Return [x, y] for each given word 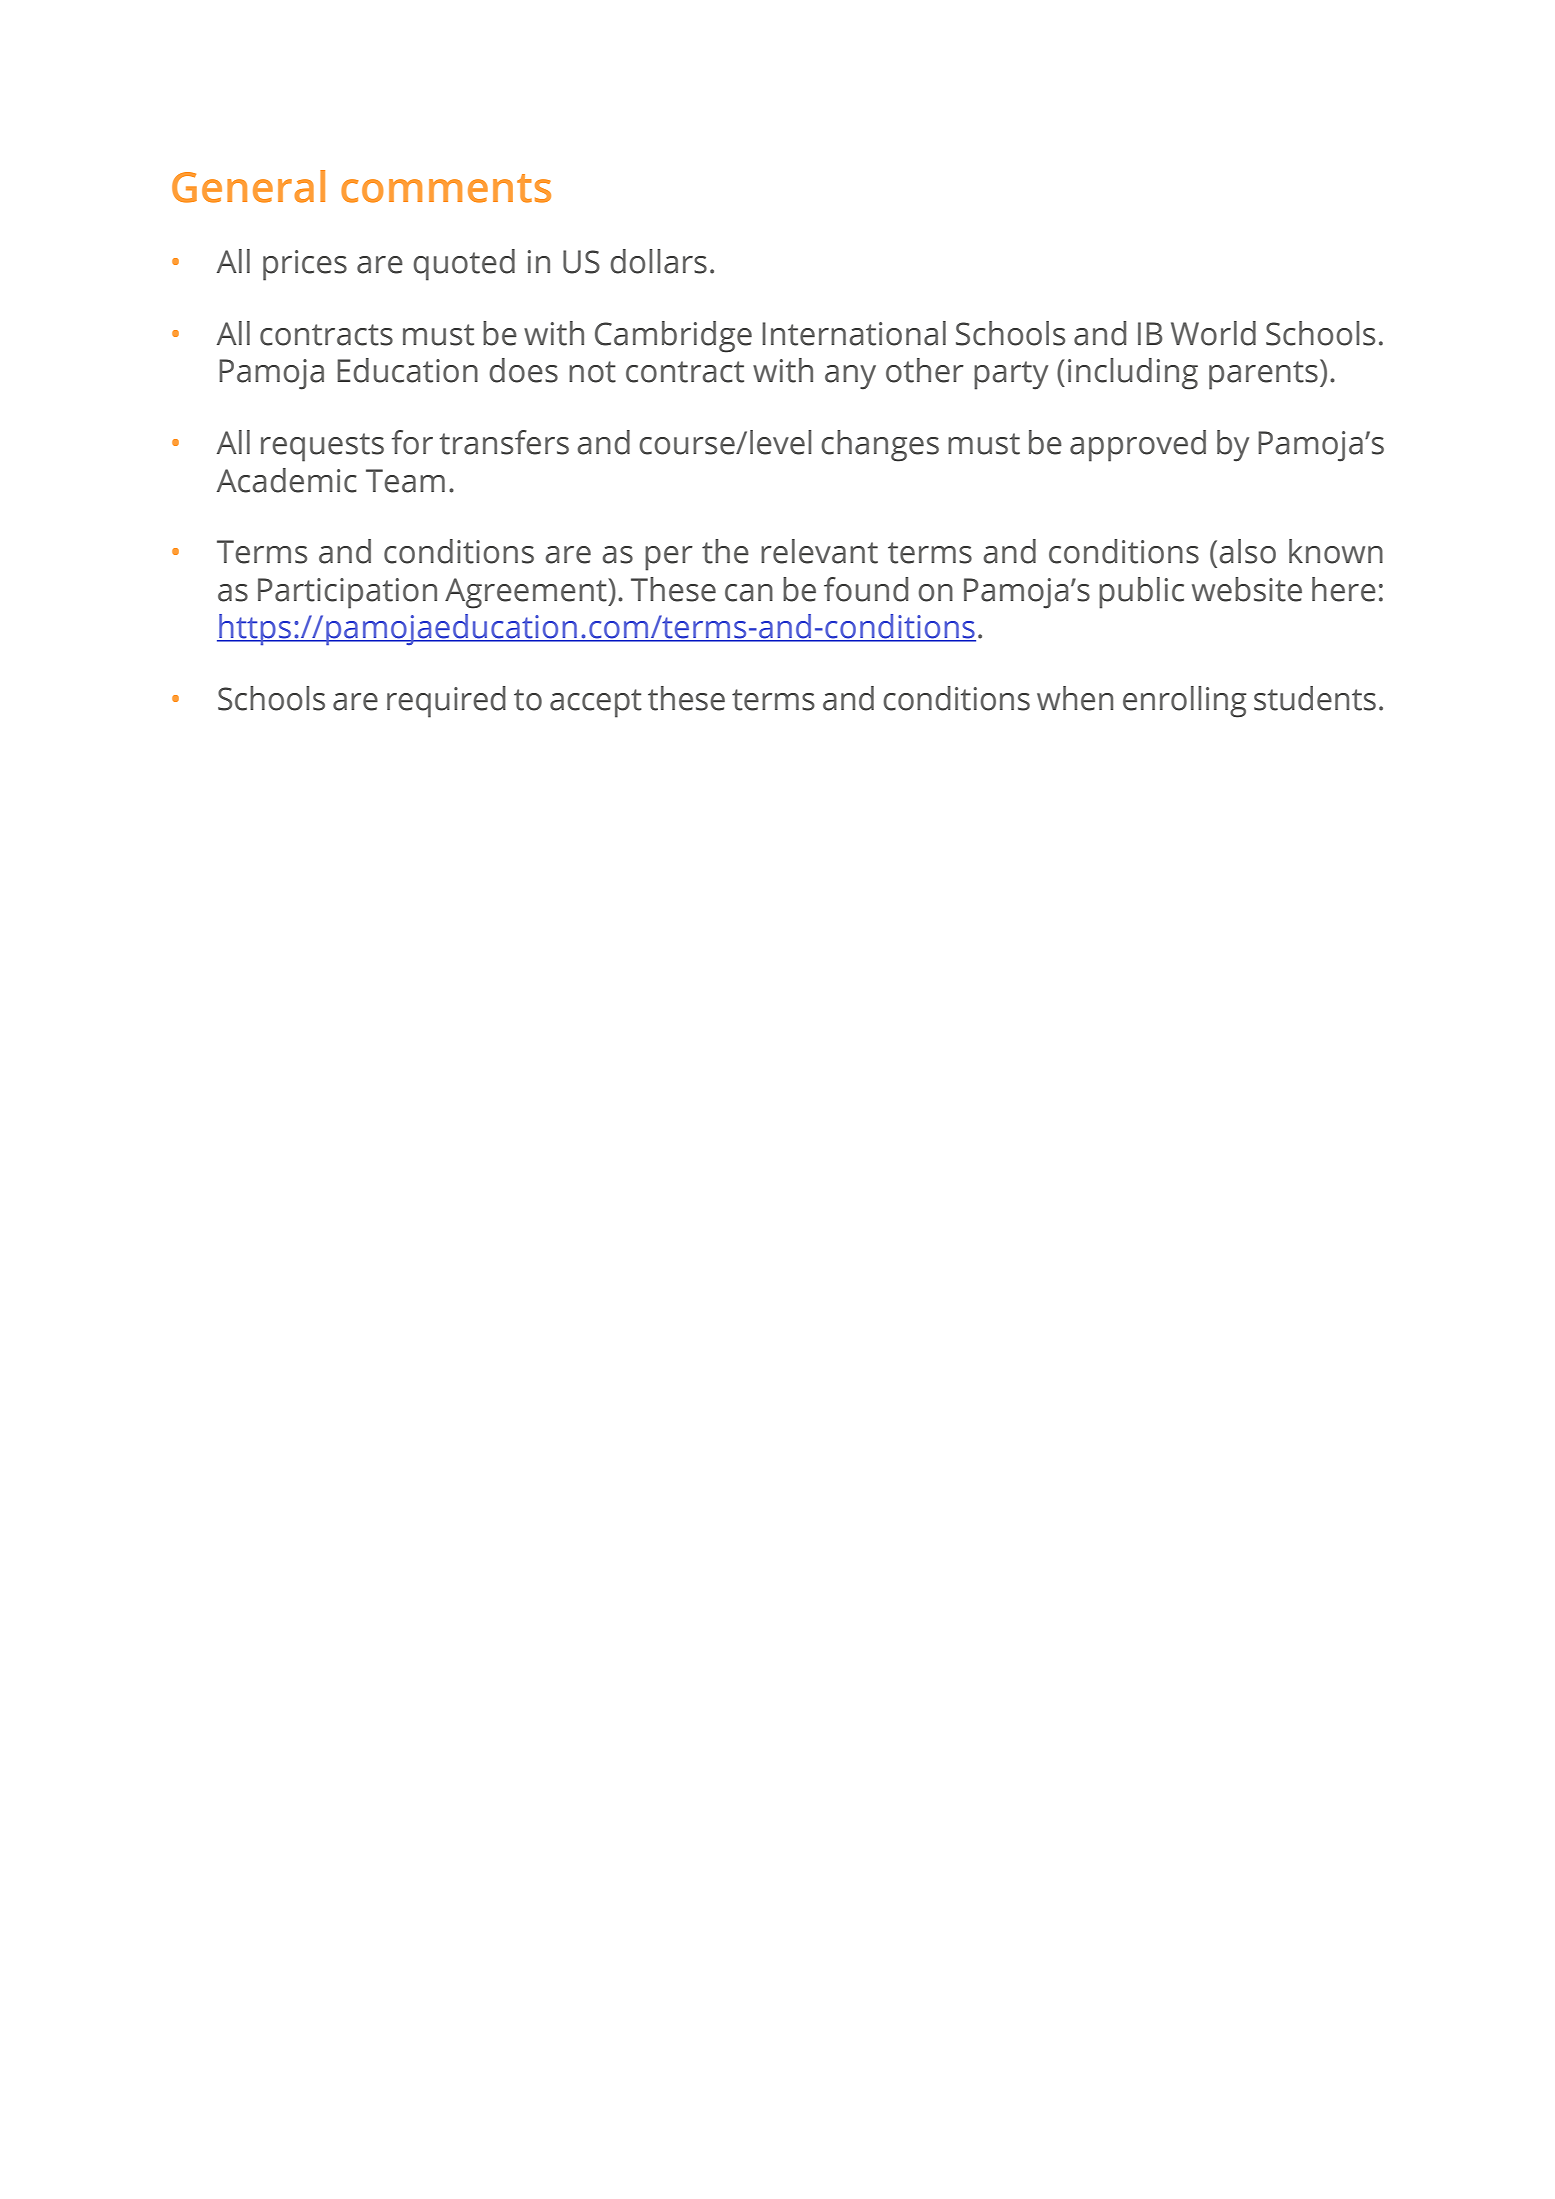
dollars [658, 261]
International [854, 333]
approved [1138, 446]
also [1247, 551]
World [1213, 333]
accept [596, 703]
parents [1263, 375]
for [412, 442]
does [523, 370]
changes [880, 446]
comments [446, 188]
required [446, 702]
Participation [347, 593]
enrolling [1184, 702]
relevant [819, 551]
